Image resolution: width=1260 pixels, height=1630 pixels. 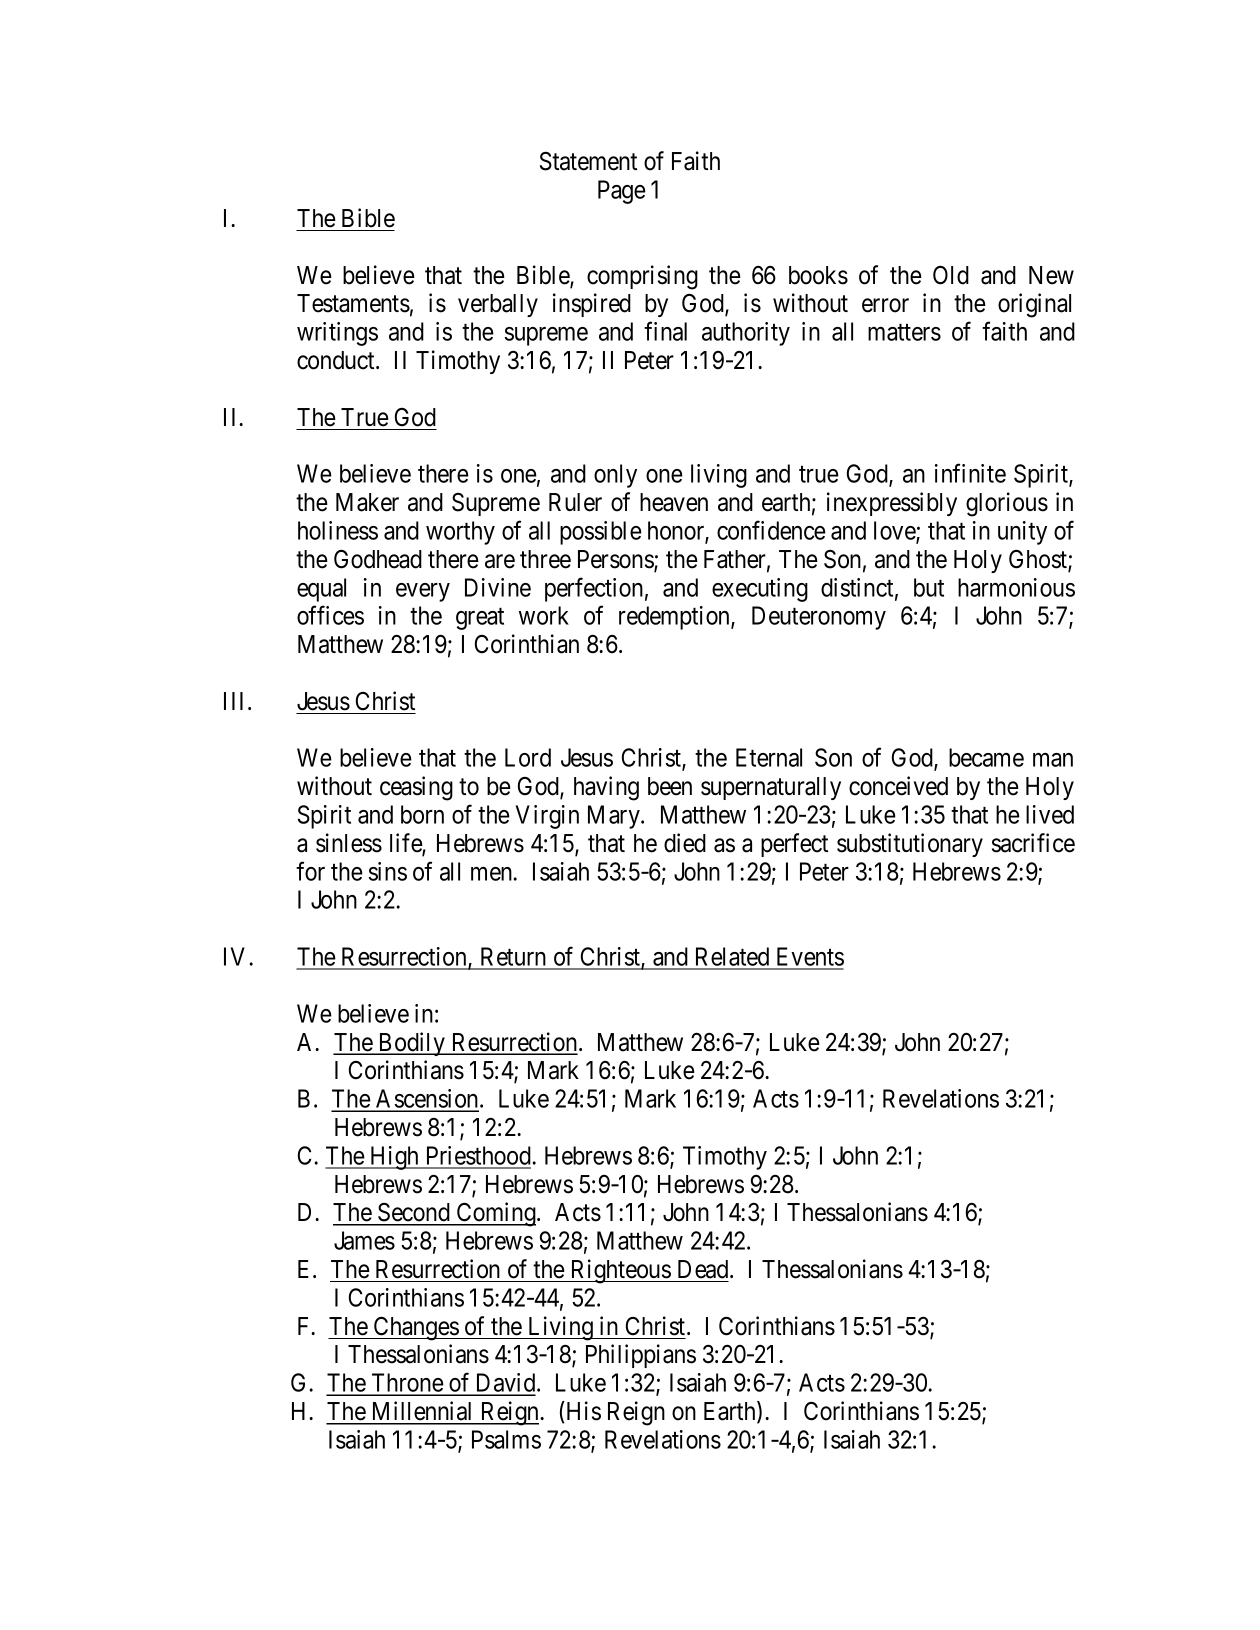 I want to click on Testaments, so click(x=353, y=303).
